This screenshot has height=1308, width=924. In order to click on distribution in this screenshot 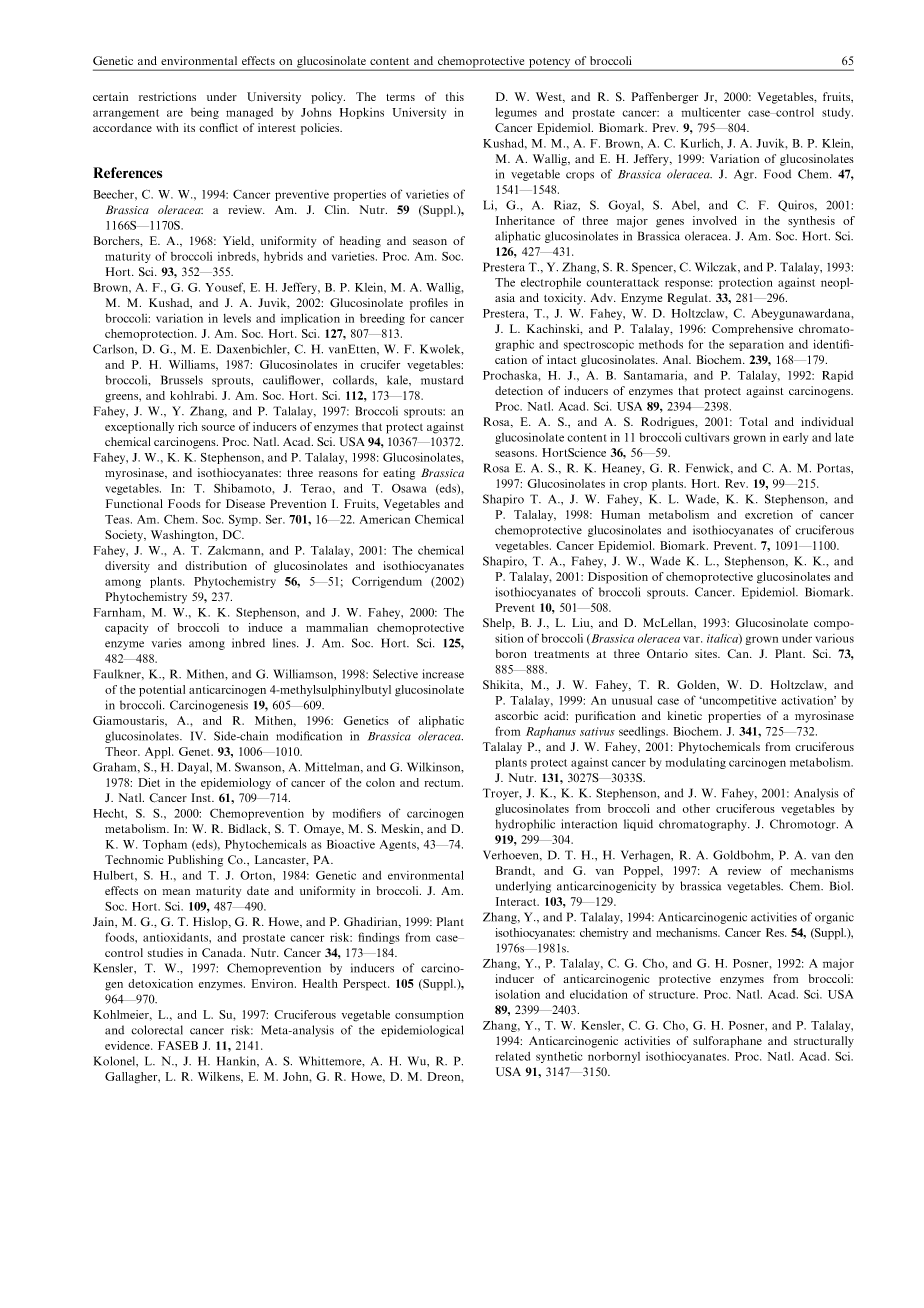, I will do `click(216, 565)`.
